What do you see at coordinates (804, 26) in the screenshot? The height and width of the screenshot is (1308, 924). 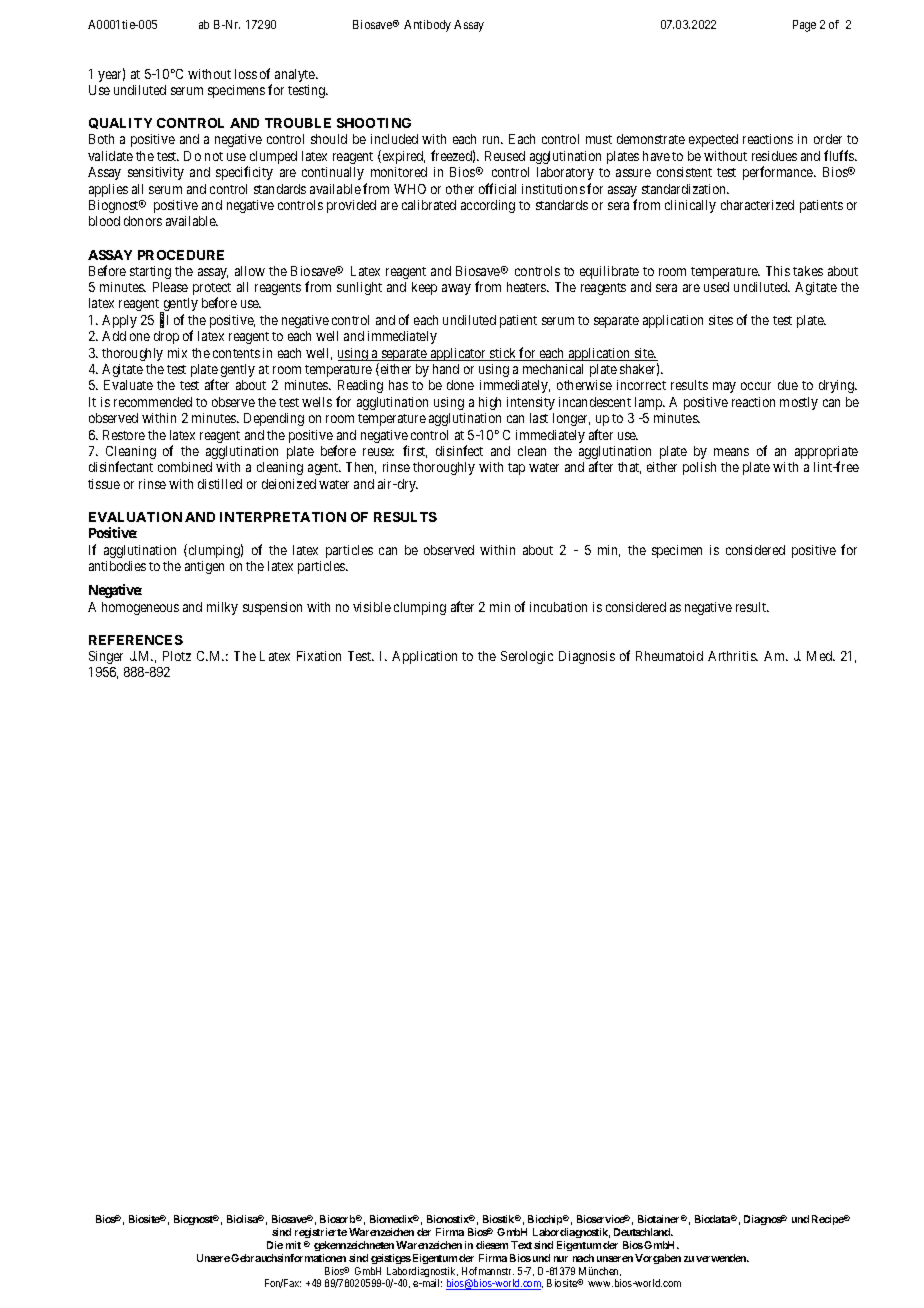 I see `Page` at bounding box center [804, 26].
